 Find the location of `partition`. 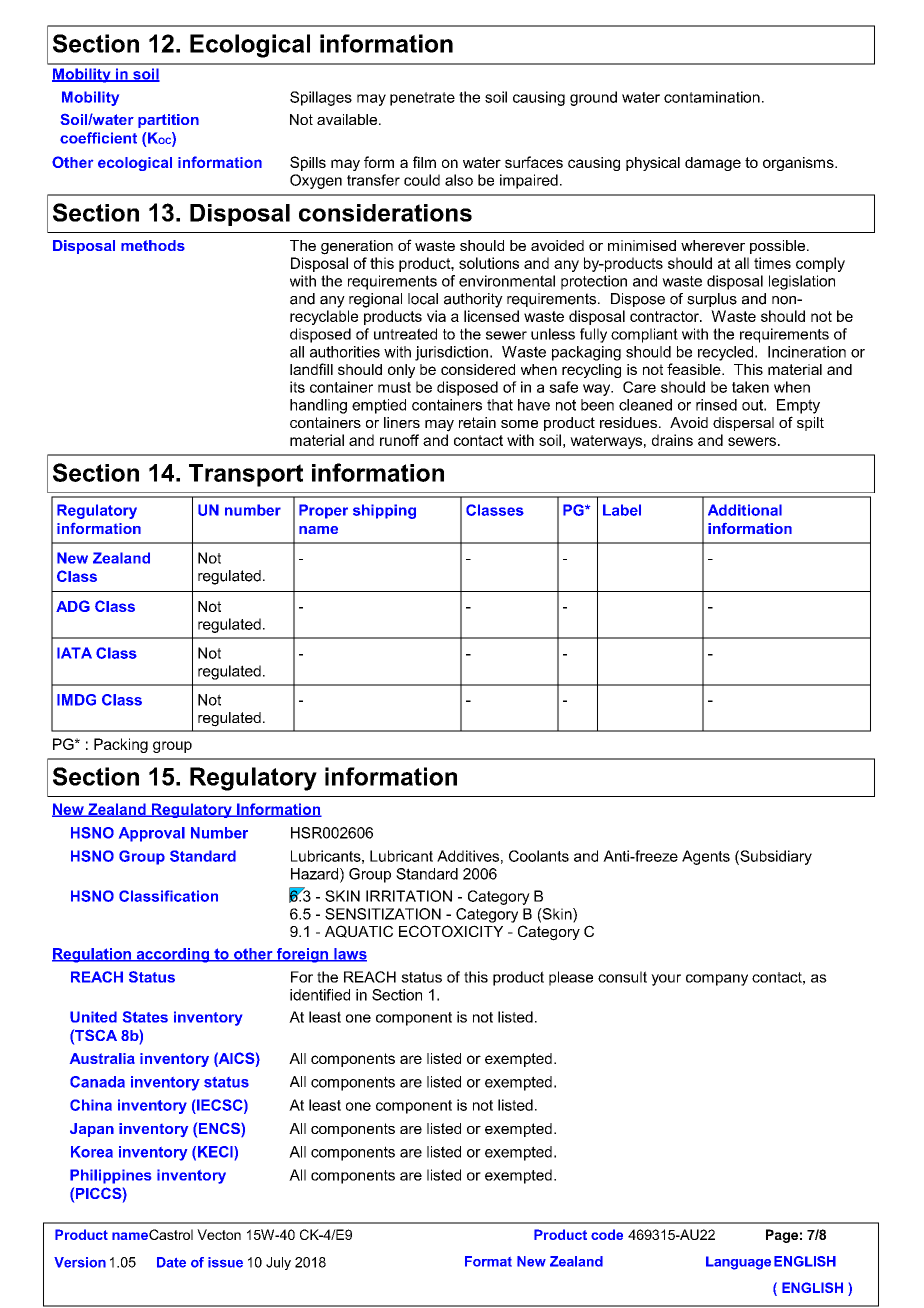

partition is located at coordinates (168, 121).
